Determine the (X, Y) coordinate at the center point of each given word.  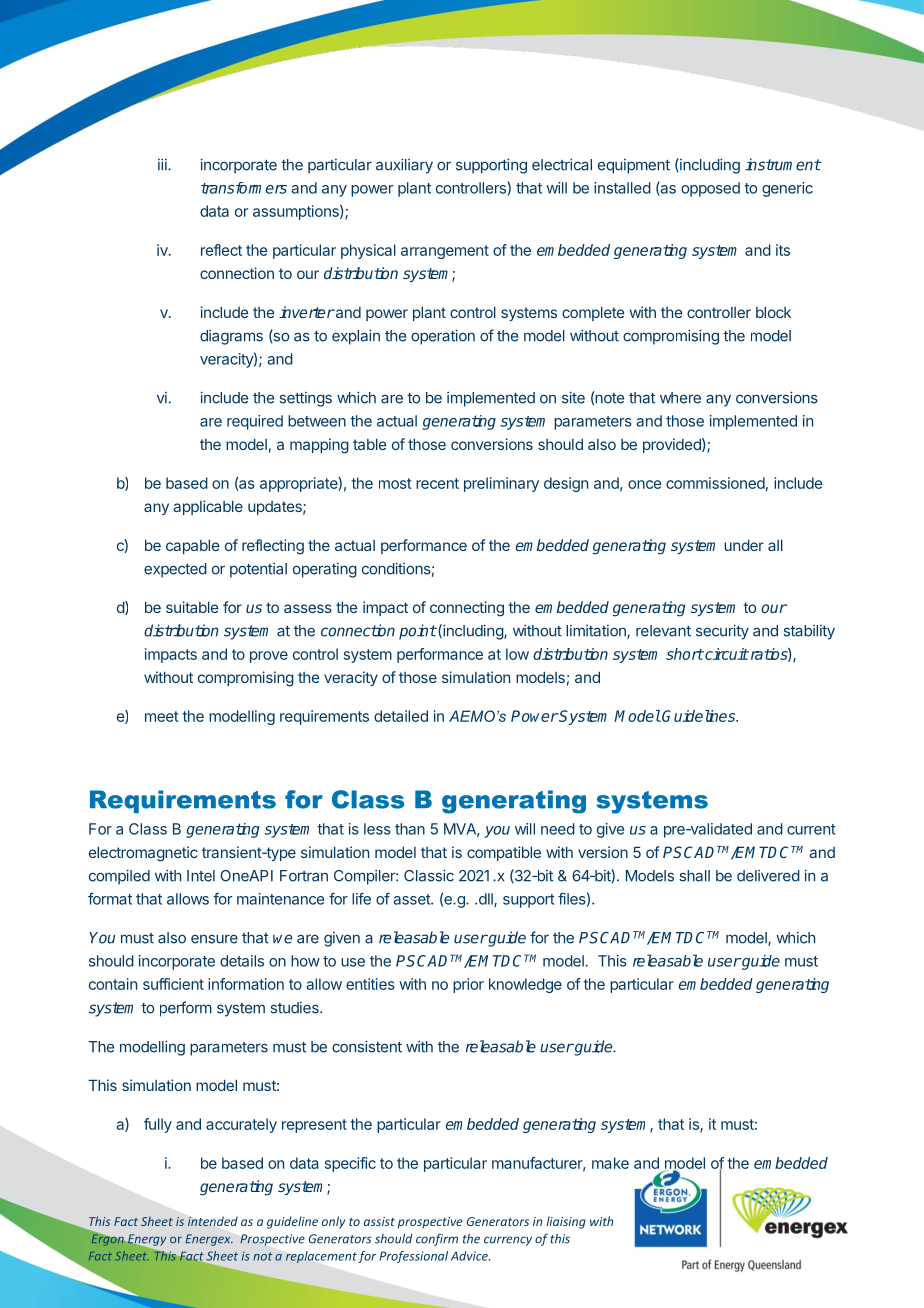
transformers (244, 188)
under (744, 545)
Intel (201, 876)
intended (213, 1221)
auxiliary (404, 166)
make (610, 1163)
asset (412, 899)
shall (694, 876)
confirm (437, 1239)
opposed (710, 189)
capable (192, 546)
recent (437, 483)
